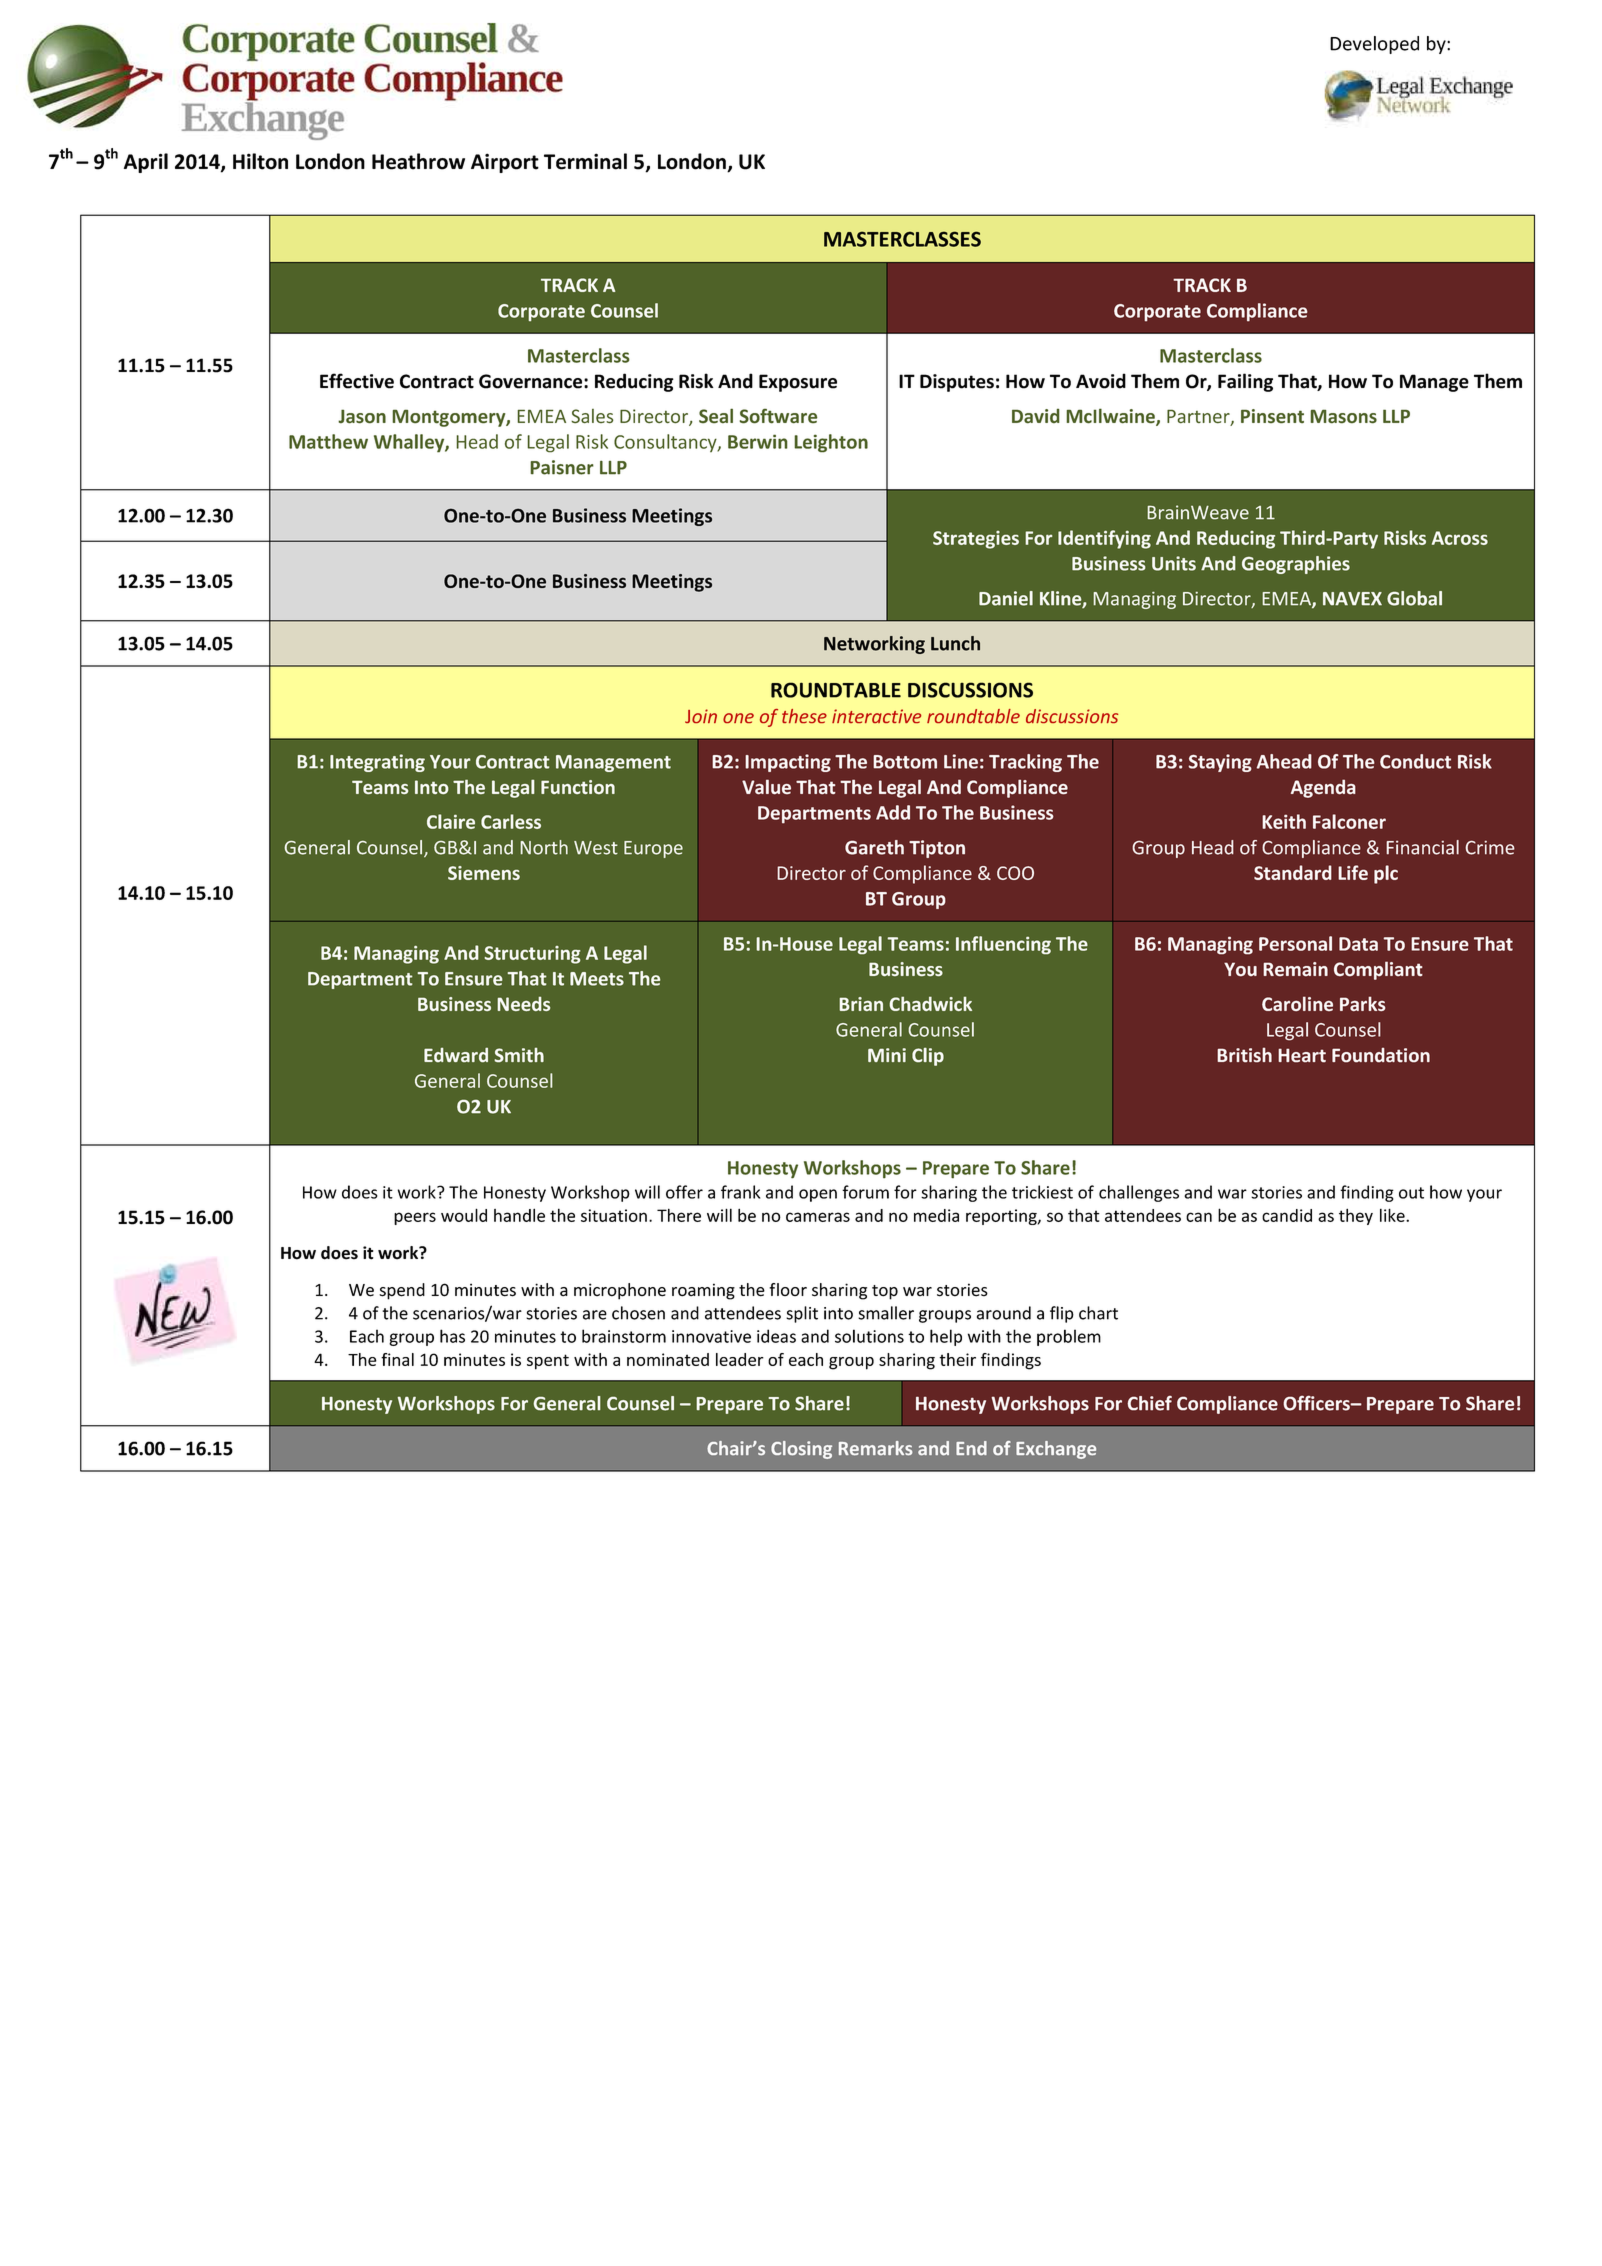 Image resolution: width=1602 pixels, height=2266 pixels. What do you see at coordinates (1323, 788) in the image?
I see `Agenda` at bounding box center [1323, 788].
